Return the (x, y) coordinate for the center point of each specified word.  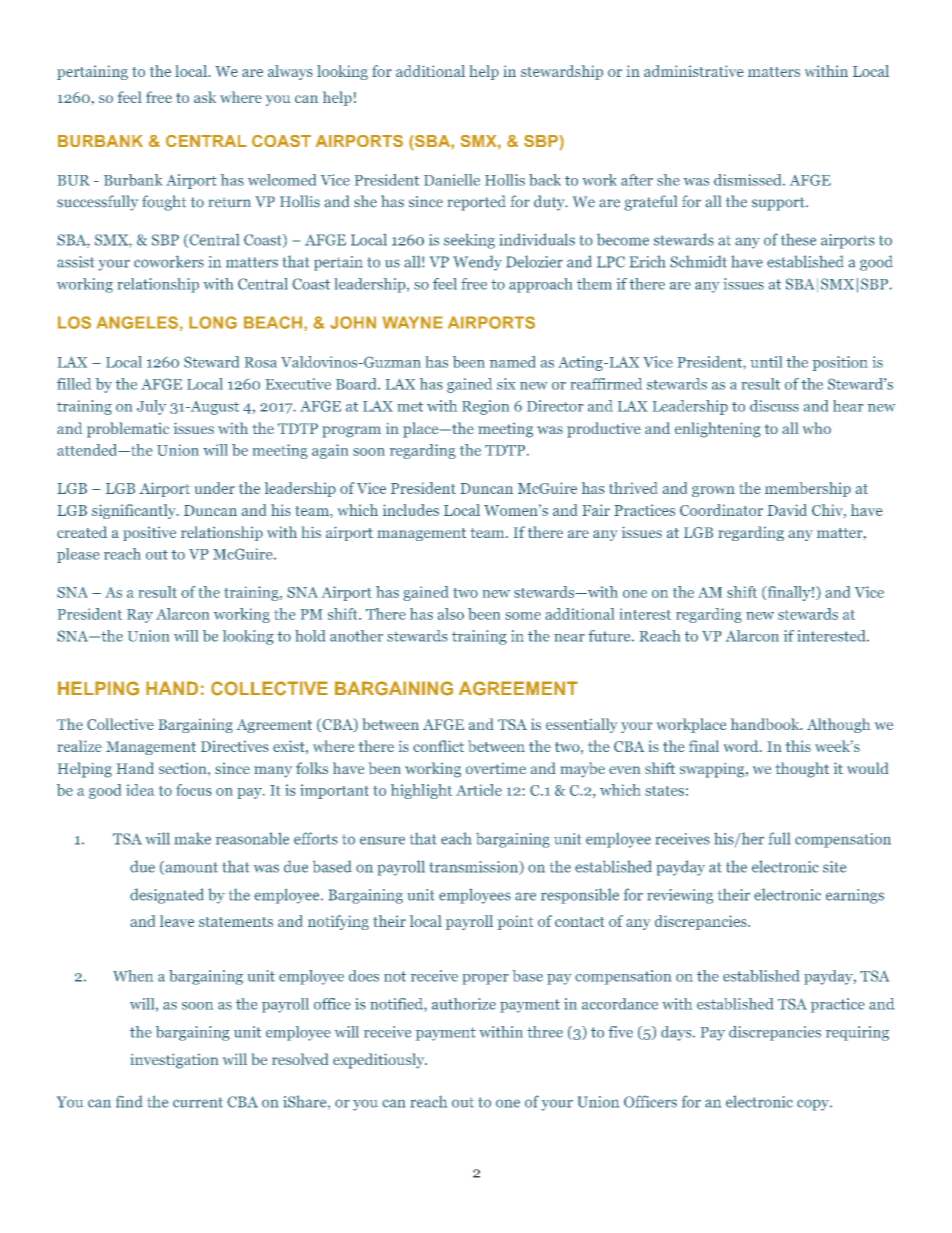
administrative (694, 71)
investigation (174, 1061)
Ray (140, 616)
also (451, 614)
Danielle (452, 180)
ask (205, 97)
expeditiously (380, 1061)
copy (814, 1105)
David (787, 510)
